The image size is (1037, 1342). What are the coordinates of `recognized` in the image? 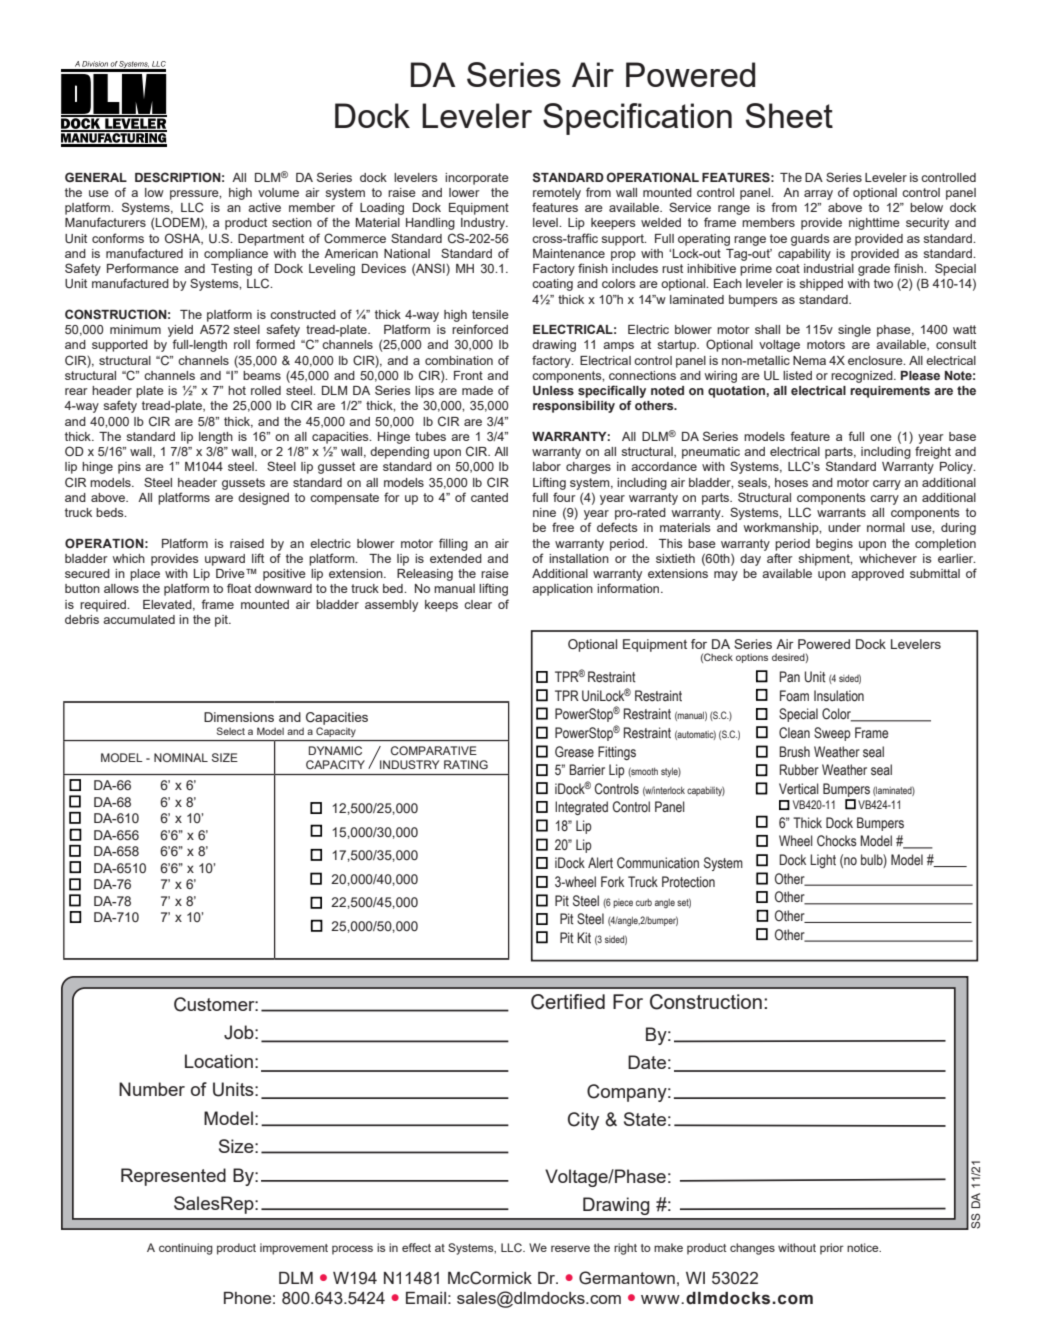 It's located at (863, 377).
